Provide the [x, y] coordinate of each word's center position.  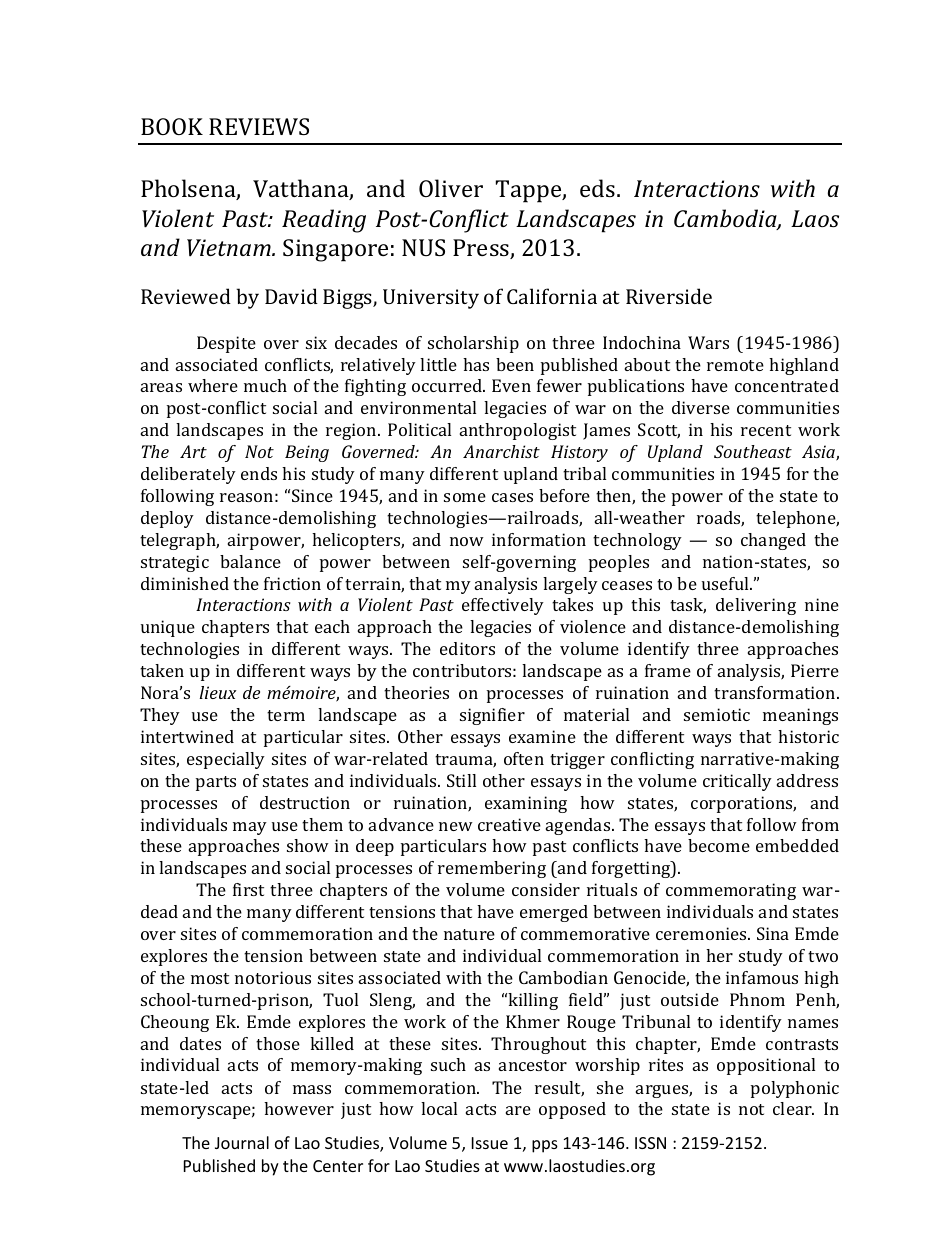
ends [259, 473]
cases [512, 497]
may [250, 828]
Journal [242, 1142]
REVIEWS [259, 126]
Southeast [753, 451]
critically [737, 782]
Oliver [451, 188]
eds [597, 188]
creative [509, 824]
